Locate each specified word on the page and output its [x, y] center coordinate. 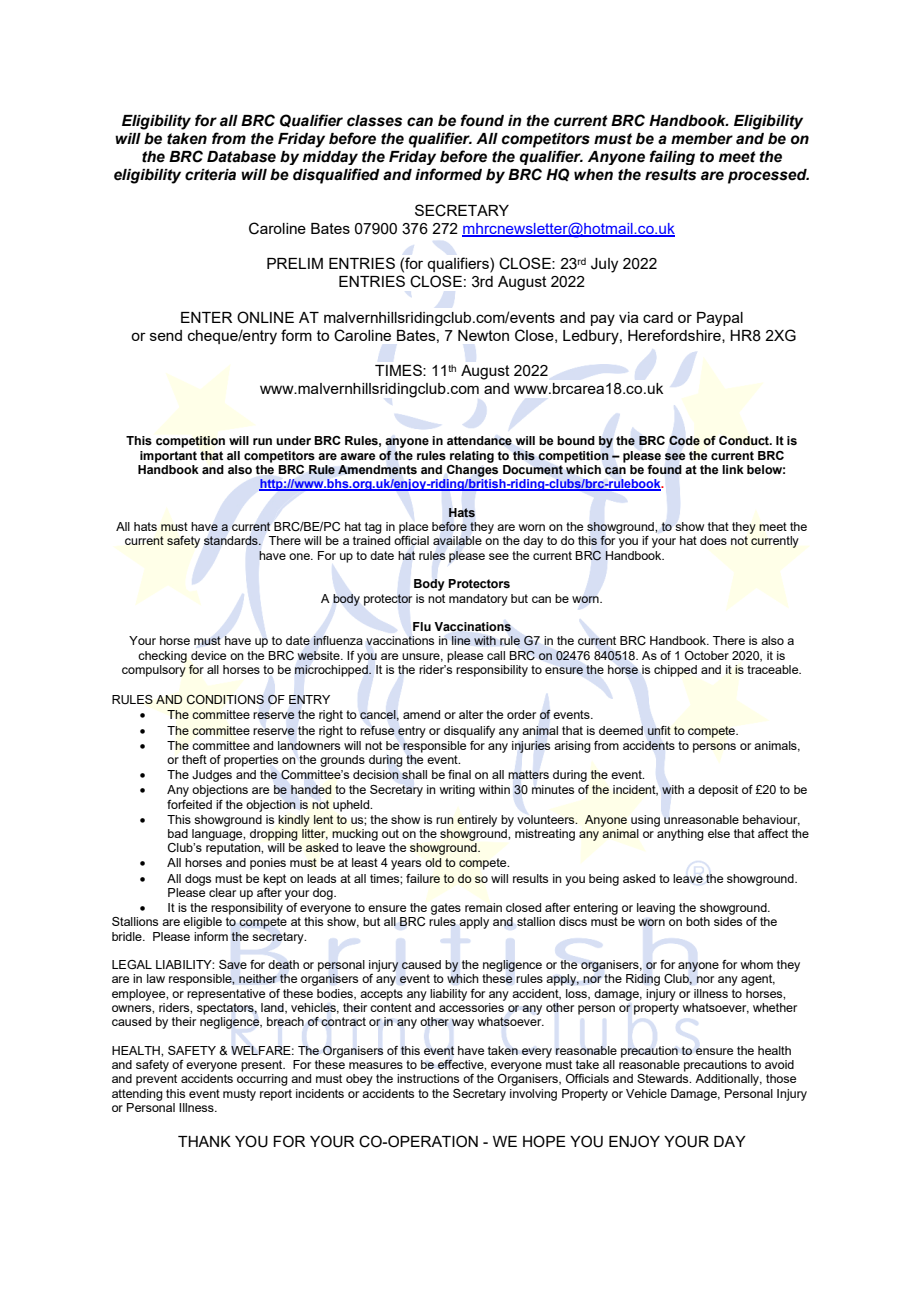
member [702, 139]
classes [374, 121]
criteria [210, 175]
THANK [204, 1141]
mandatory [478, 600]
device [208, 655]
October [707, 655]
